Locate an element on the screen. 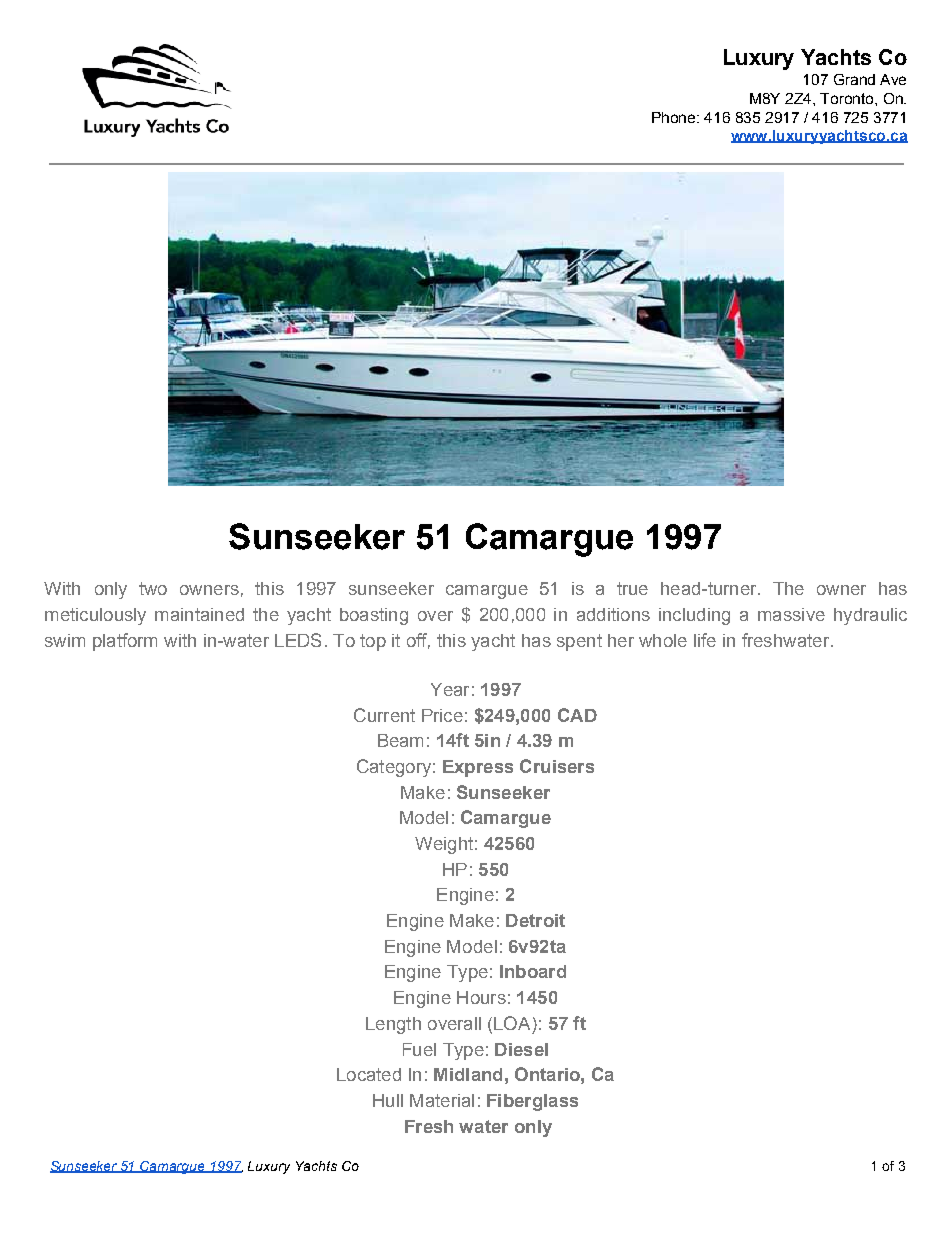  Express is located at coordinates (478, 768).
